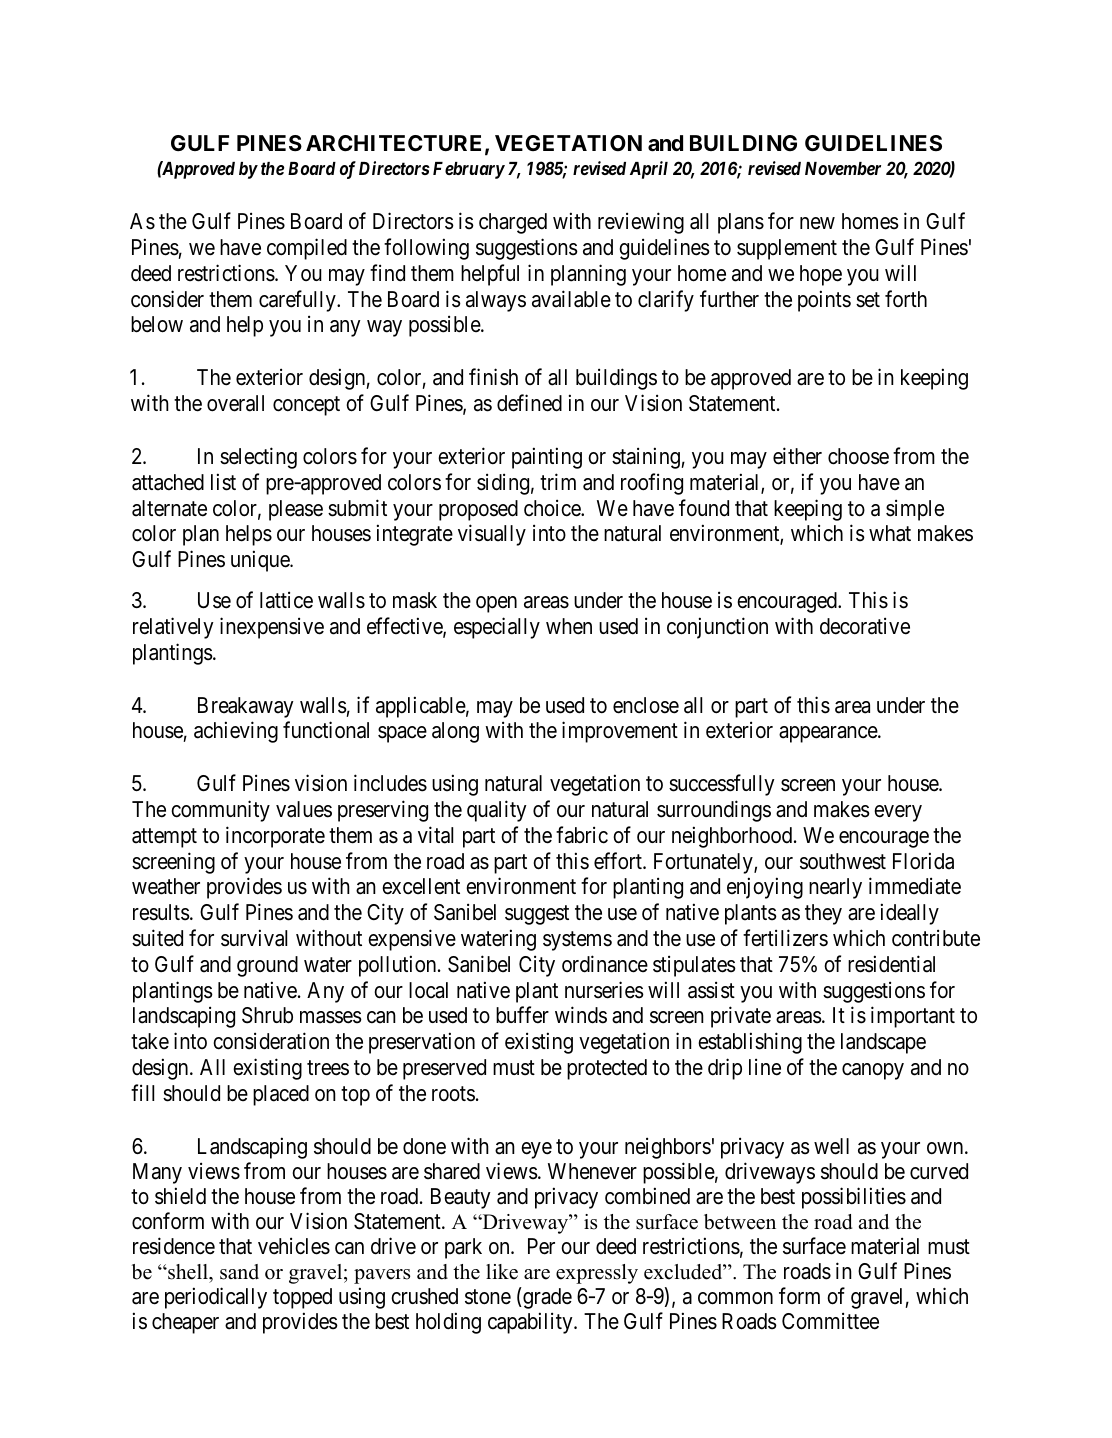 The image size is (1112, 1438). Describe the element at coordinates (620, 732) in the screenshot. I see `improvement` at that location.
